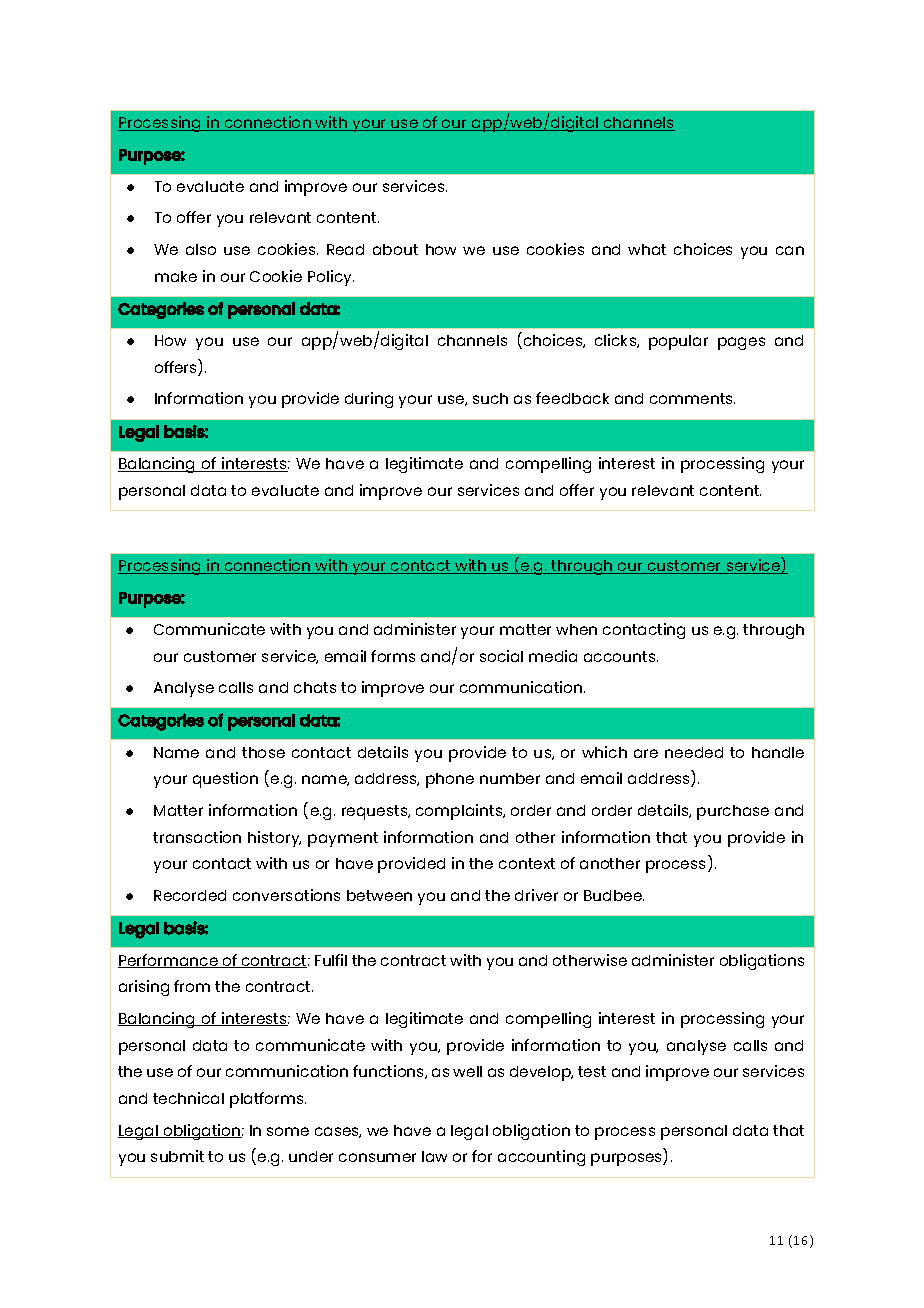 The image size is (924, 1308). I want to click on law, so click(434, 1156).
